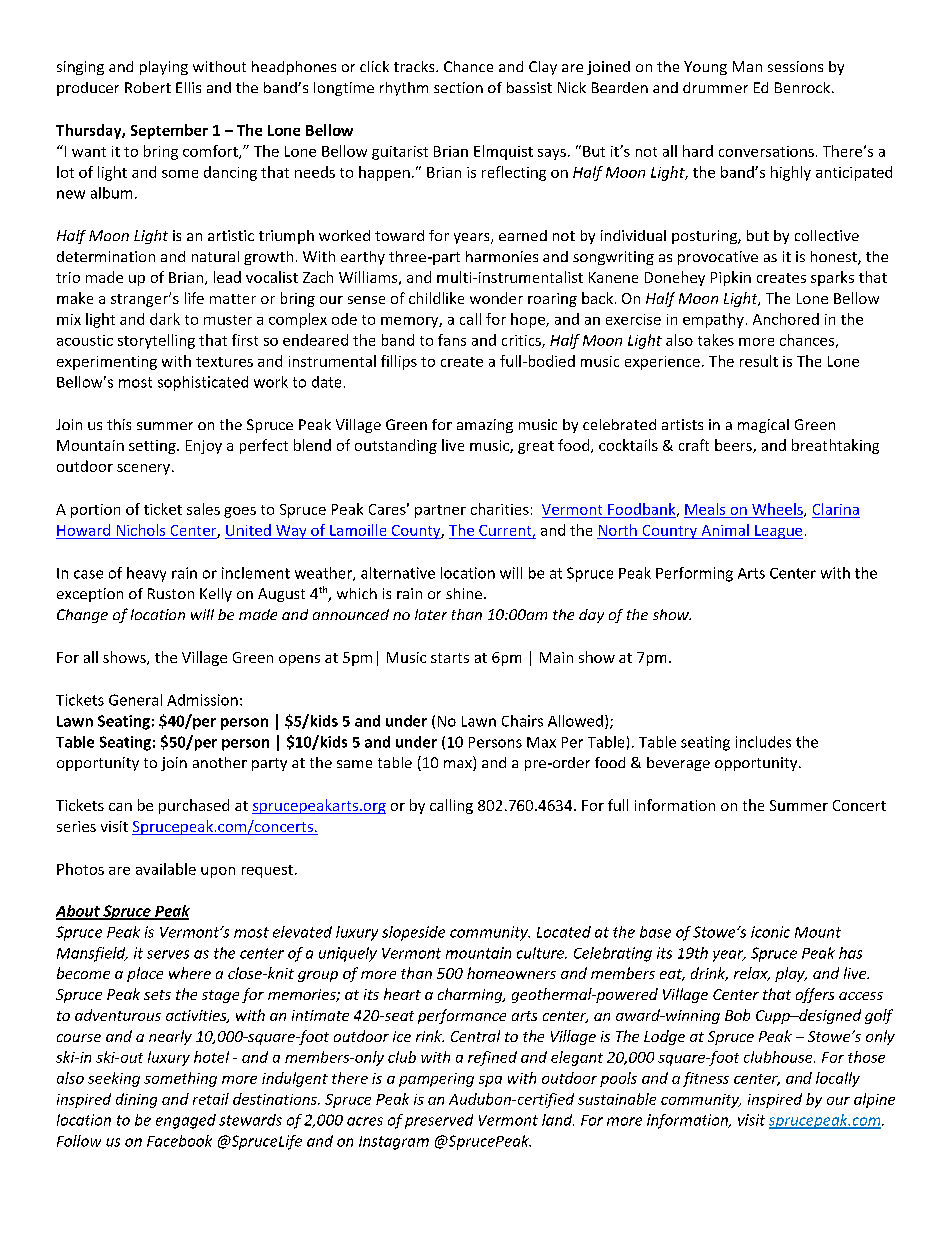 This image has height=1233, width=952. Describe the element at coordinates (458, 87) in the image. I see `section` at that location.
